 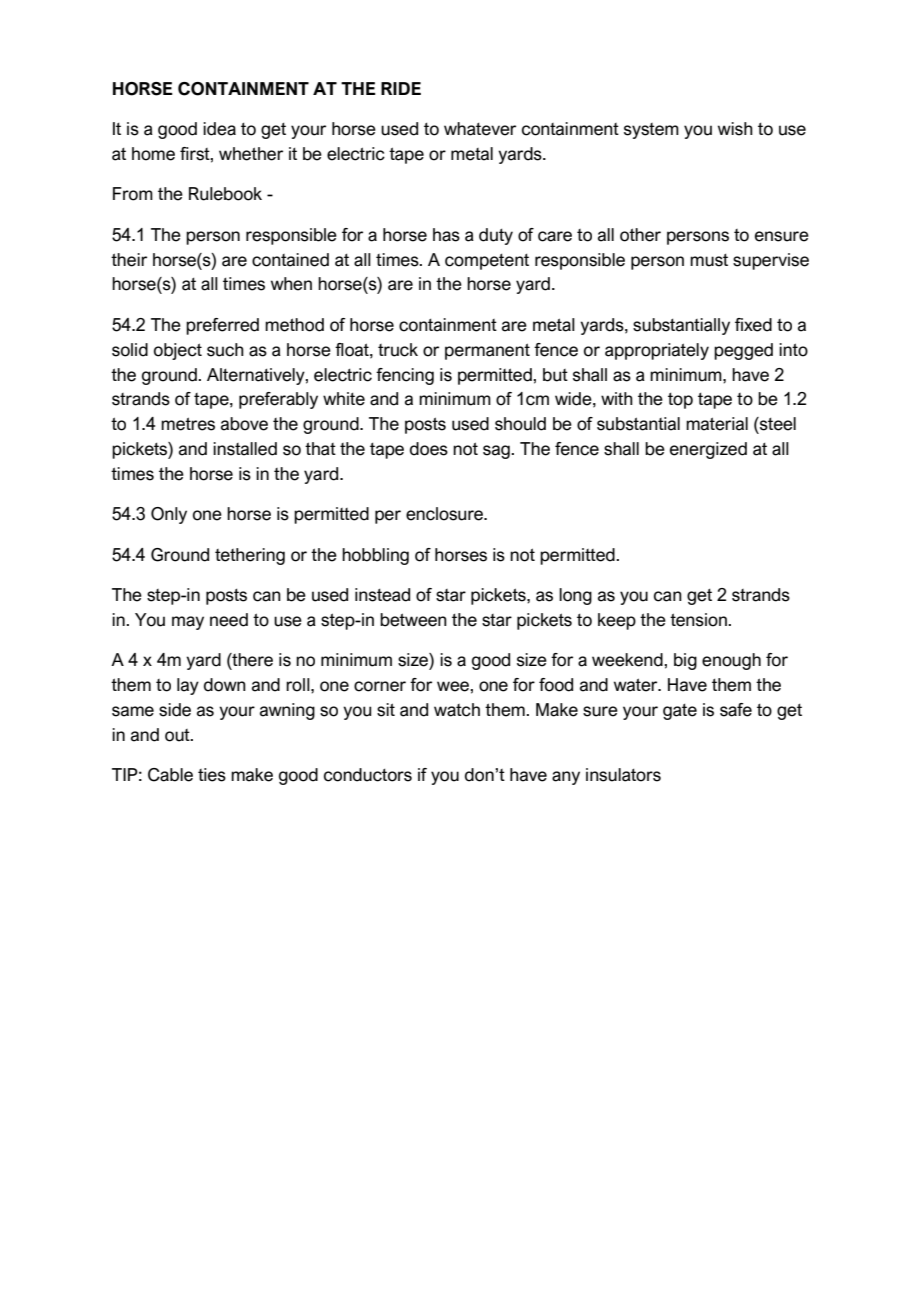 What do you see at coordinates (753, 325) in the screenshot?
I see `fixed` at bounding box center [753, 325].
